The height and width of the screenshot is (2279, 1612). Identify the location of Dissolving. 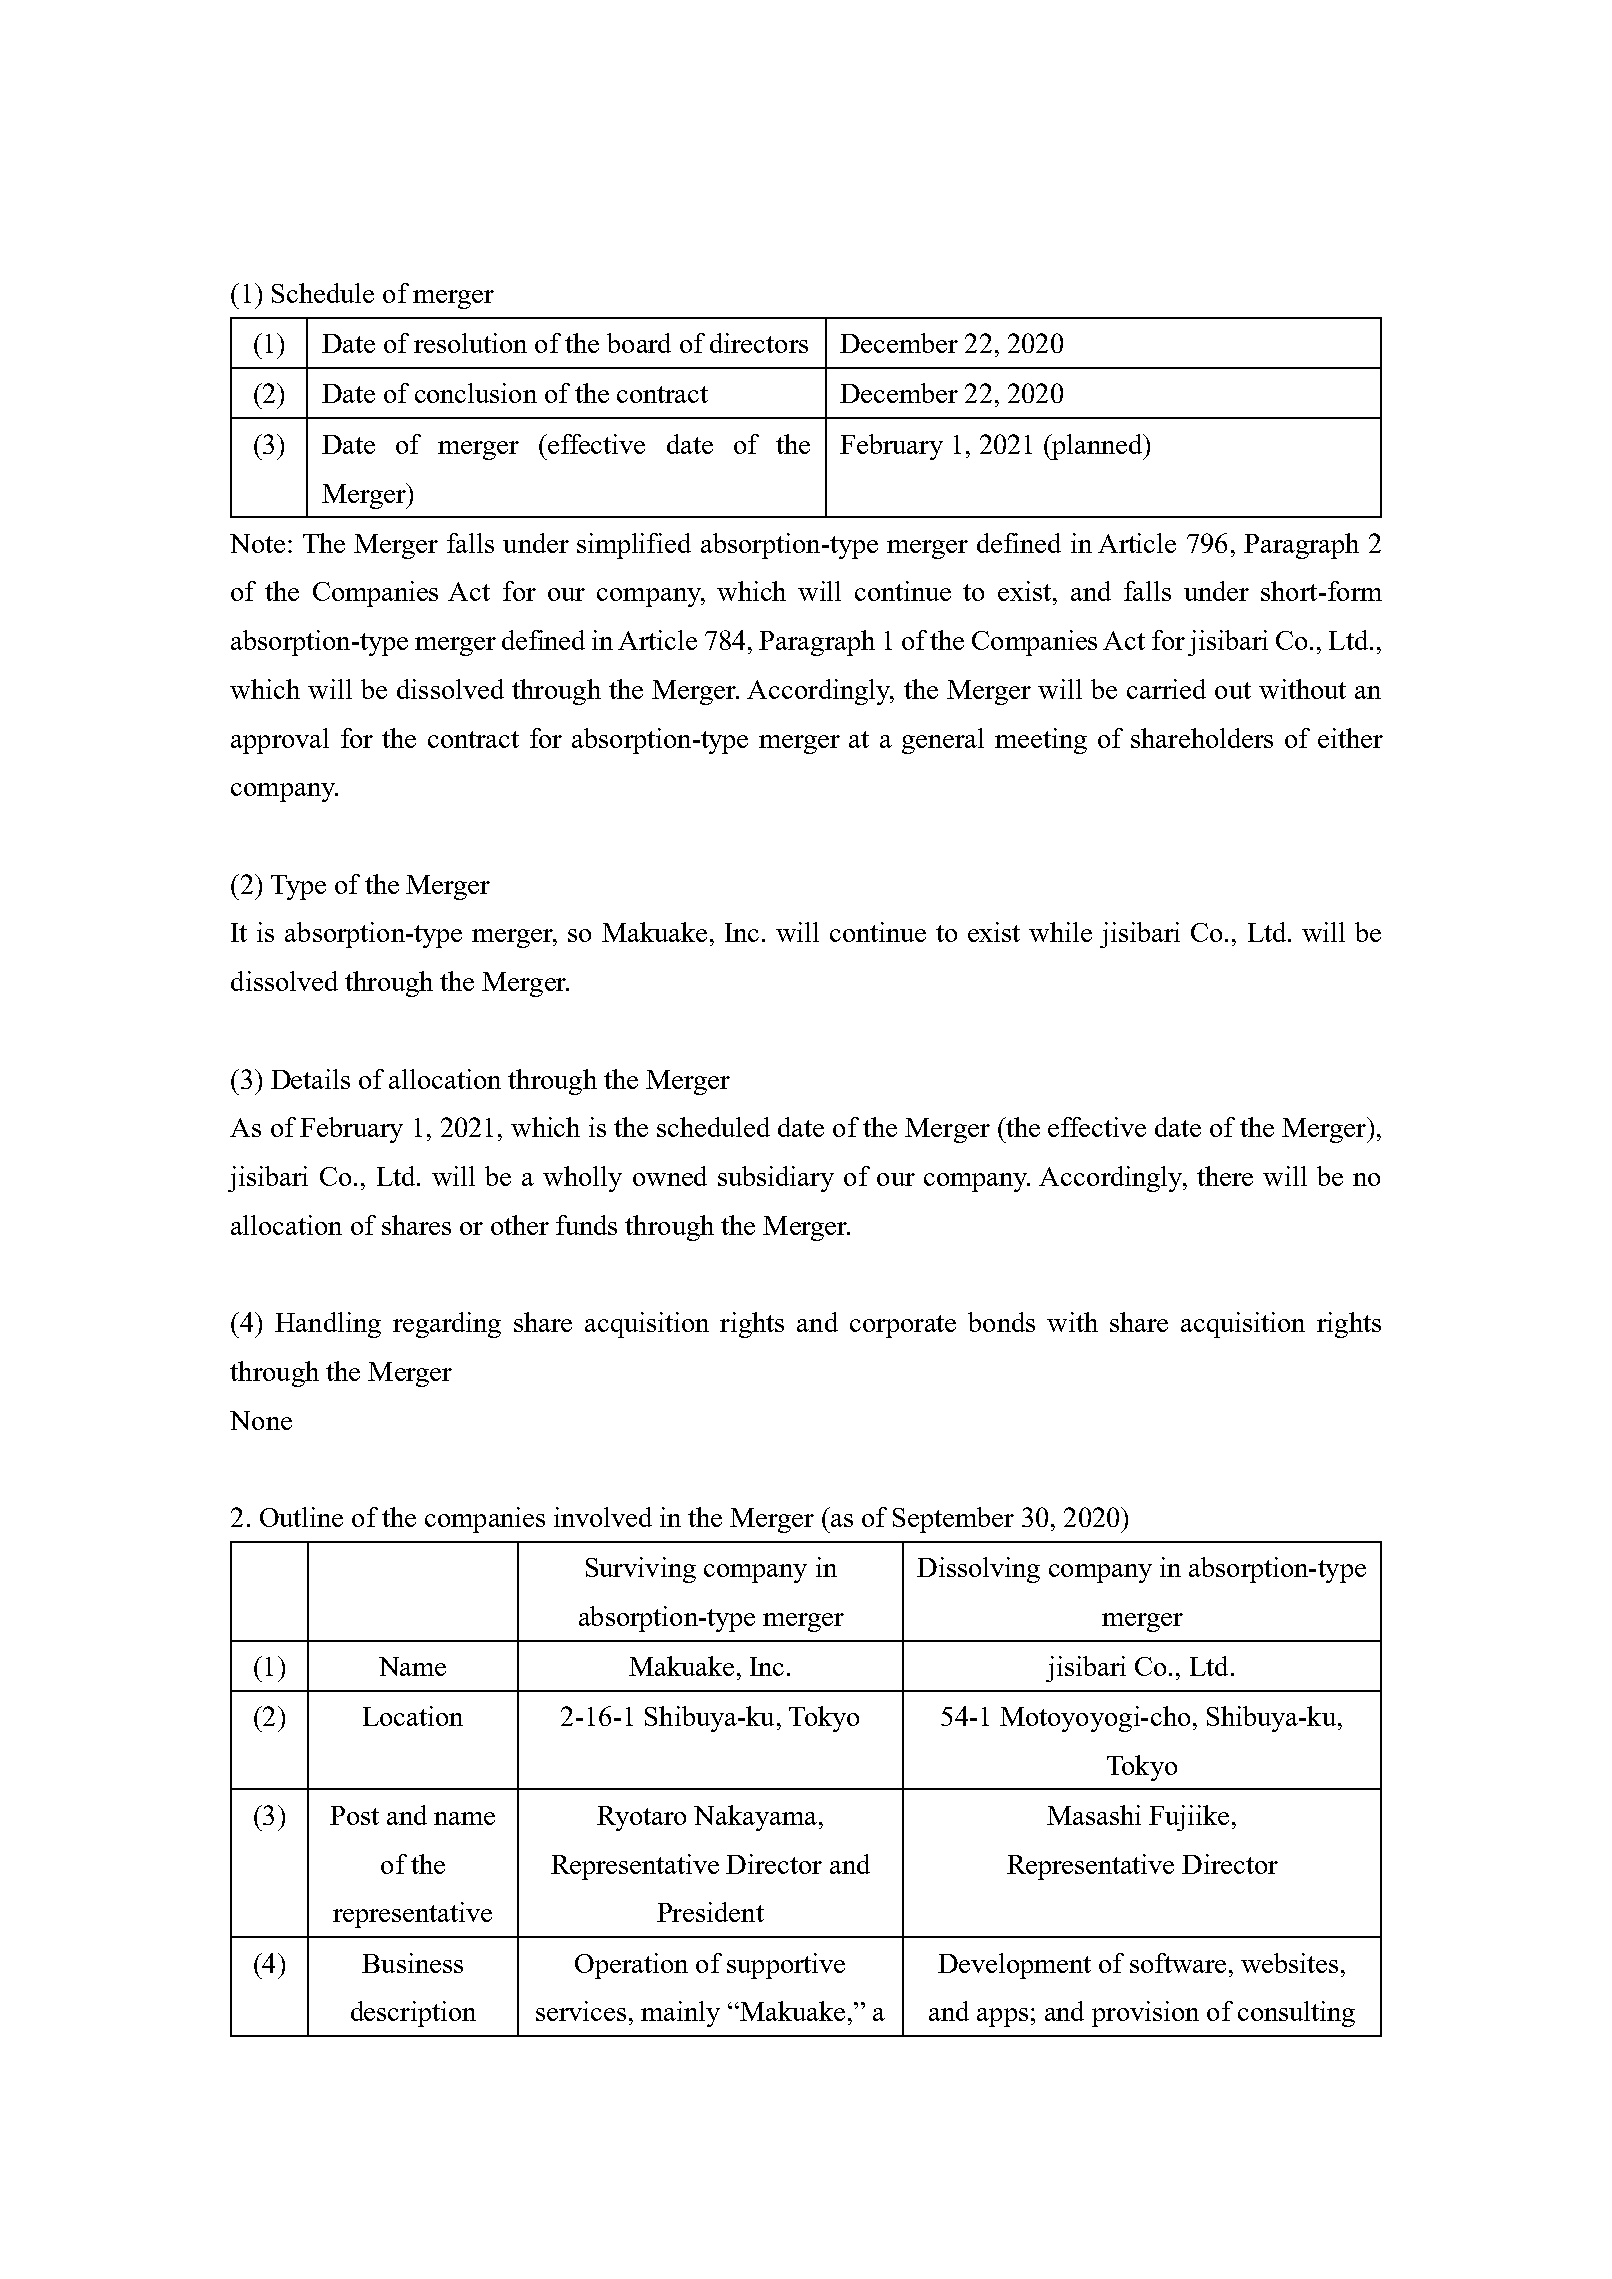
(978, 1570).
